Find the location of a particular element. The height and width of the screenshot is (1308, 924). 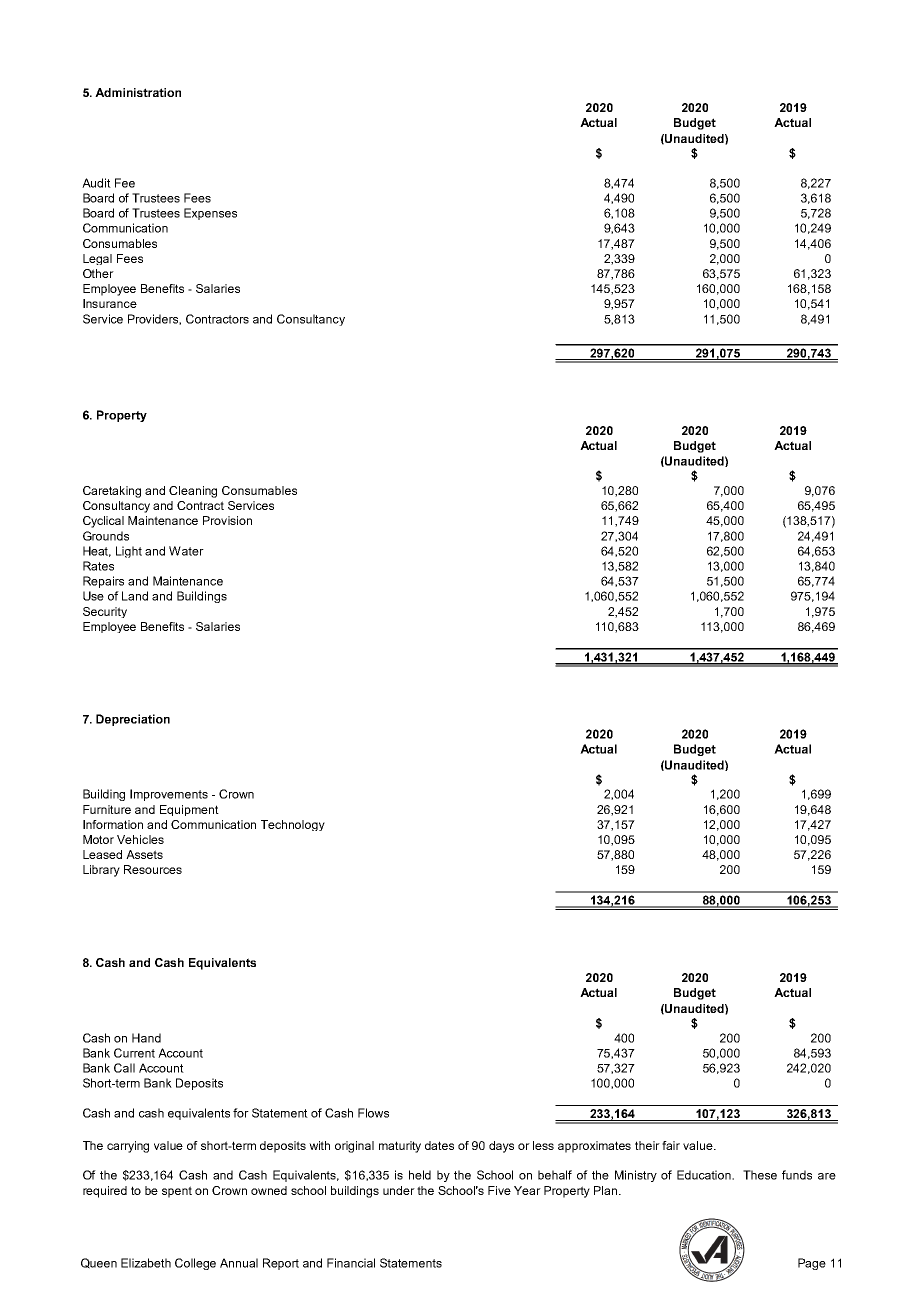

spent is located at coordinates (177, 1192).
